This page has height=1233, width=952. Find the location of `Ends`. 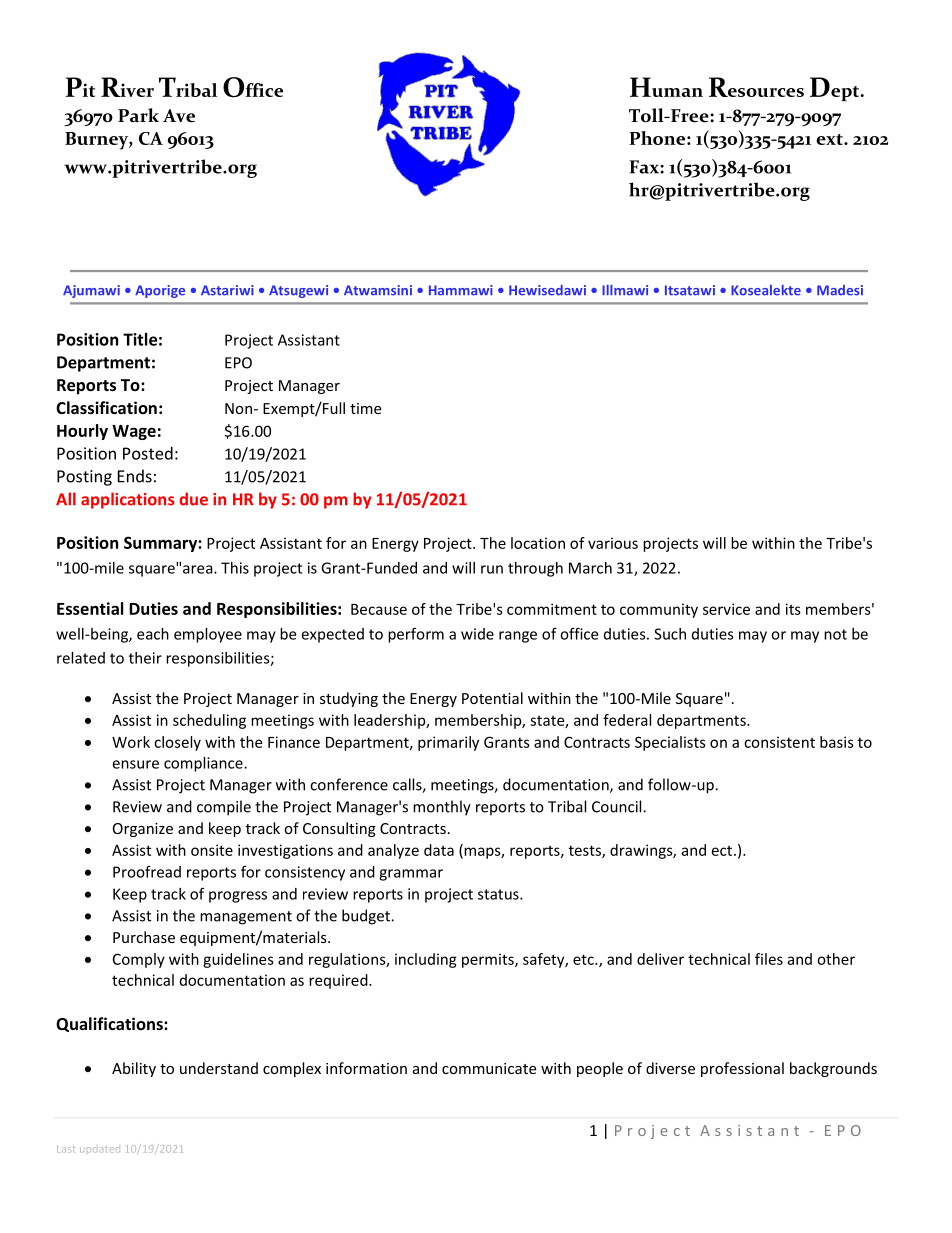

Ends is located at coordinates (135, 476).
